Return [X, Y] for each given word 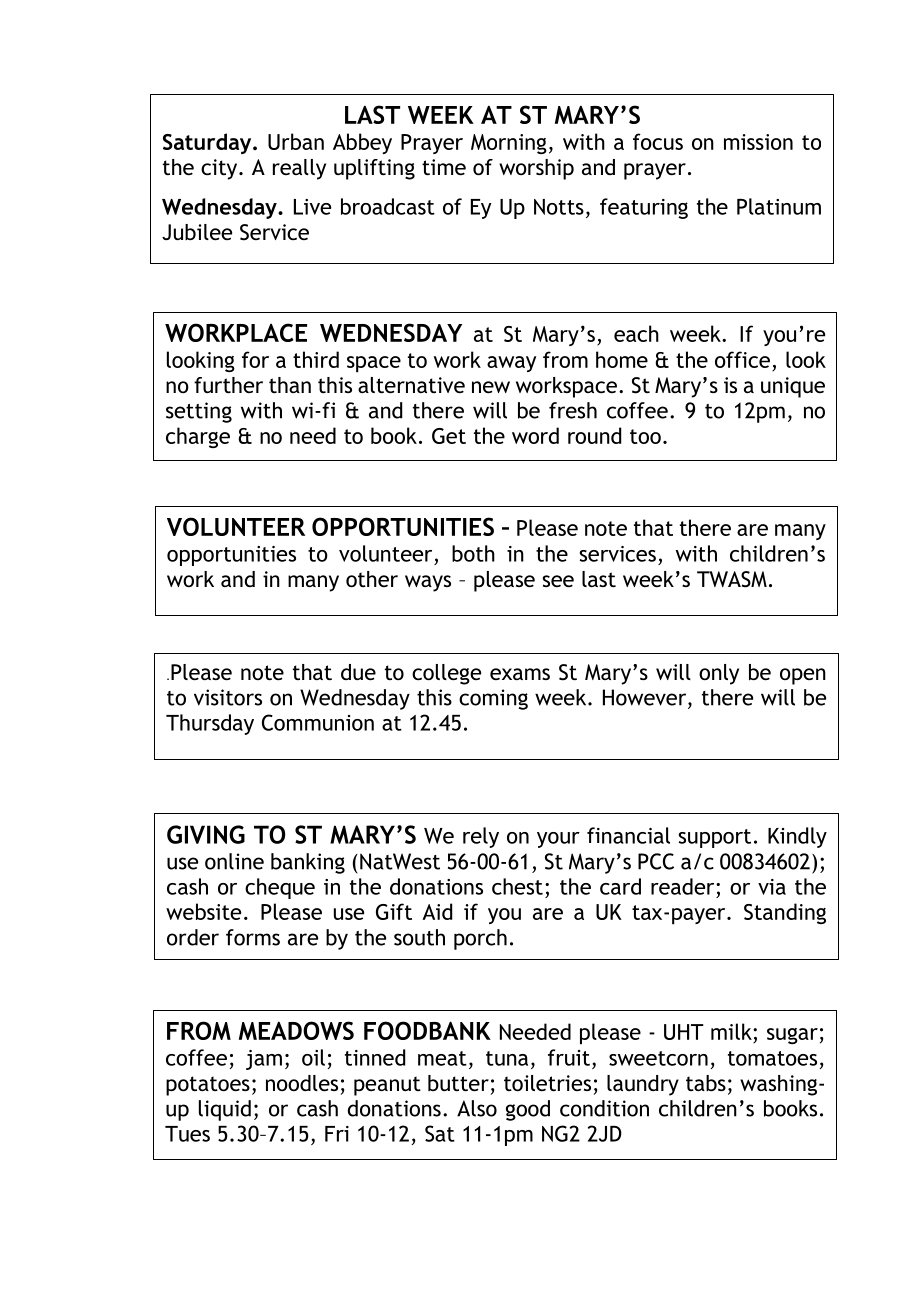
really [299, 169]
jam [264, 1060]
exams [520, 674]
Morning [509, 144]
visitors [228, 697]
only [719, 674]
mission [758, 142]
